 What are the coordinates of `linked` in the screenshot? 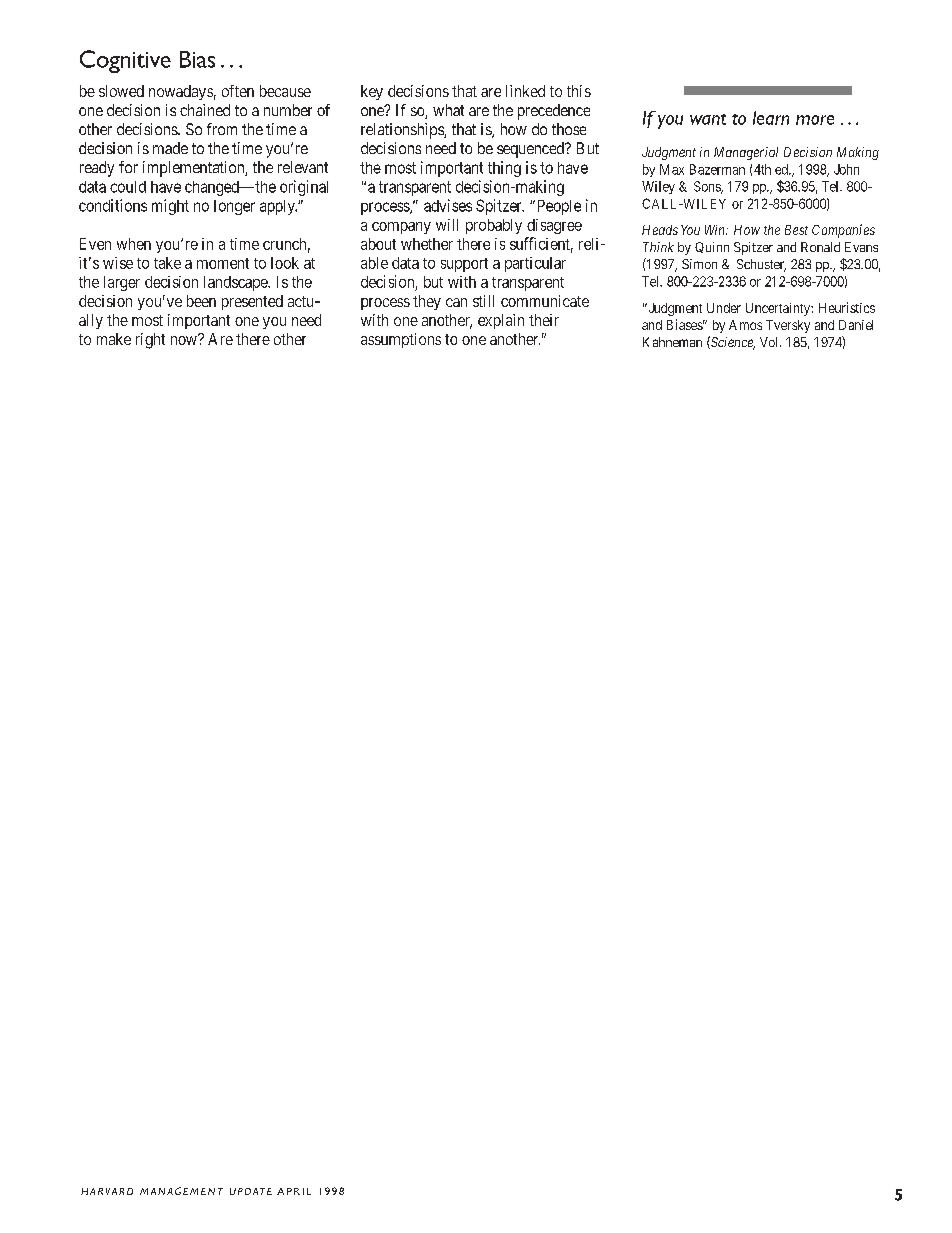 It's located at (525, 91).
